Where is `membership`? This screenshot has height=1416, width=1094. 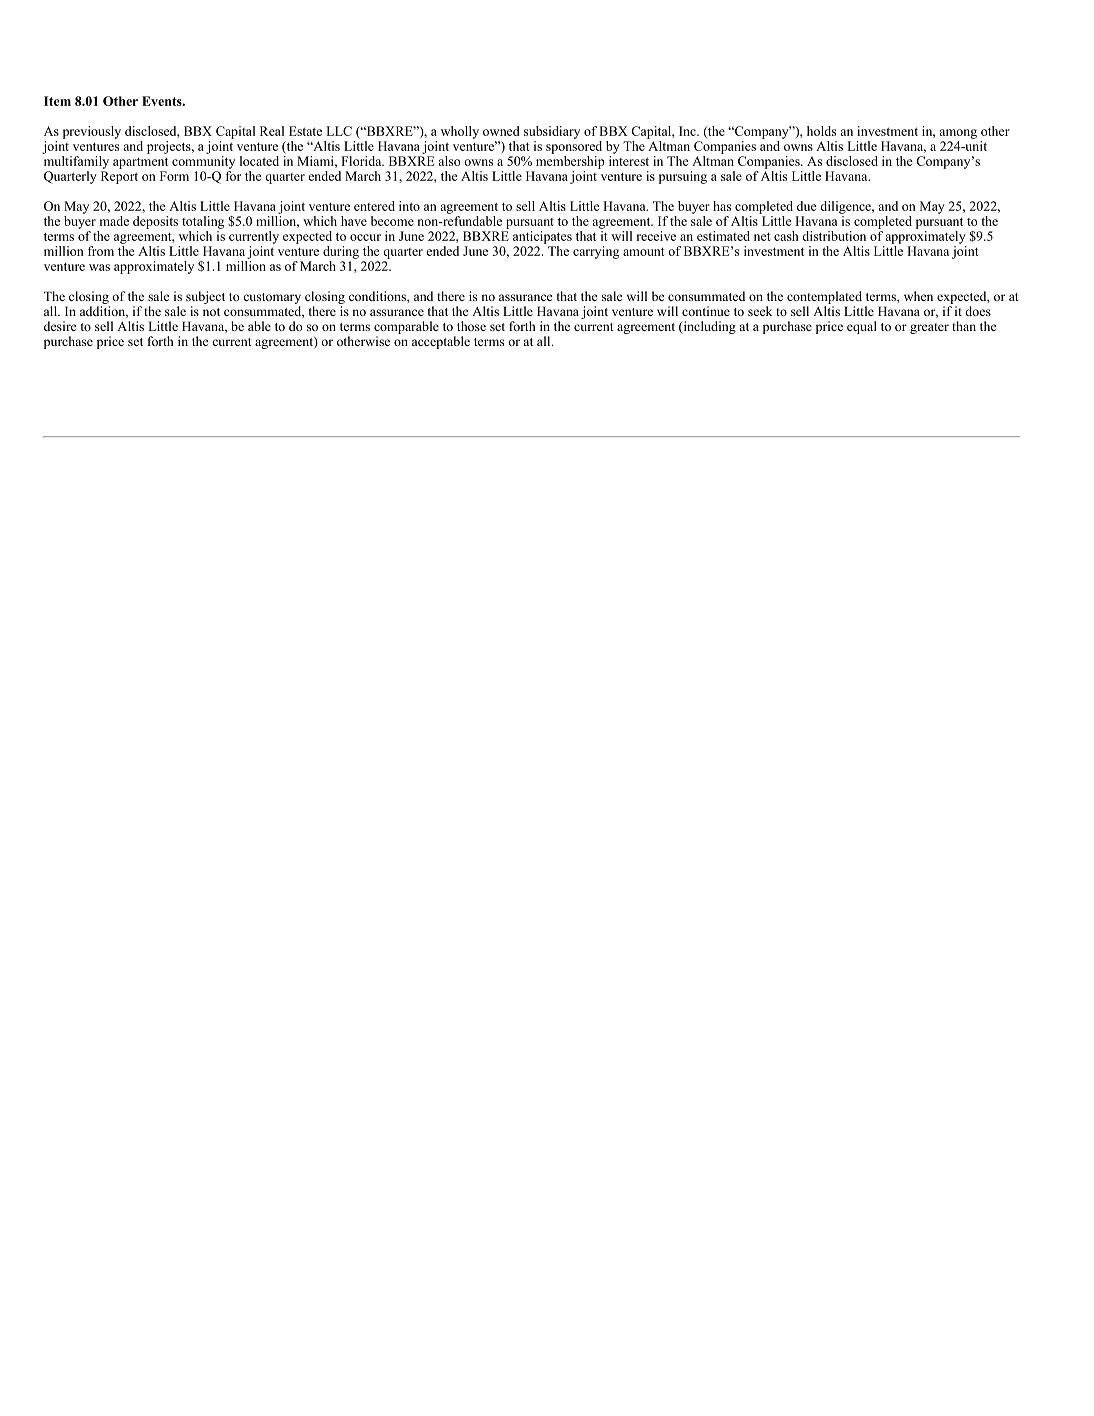
membership is located at coordinates (570, 161).
